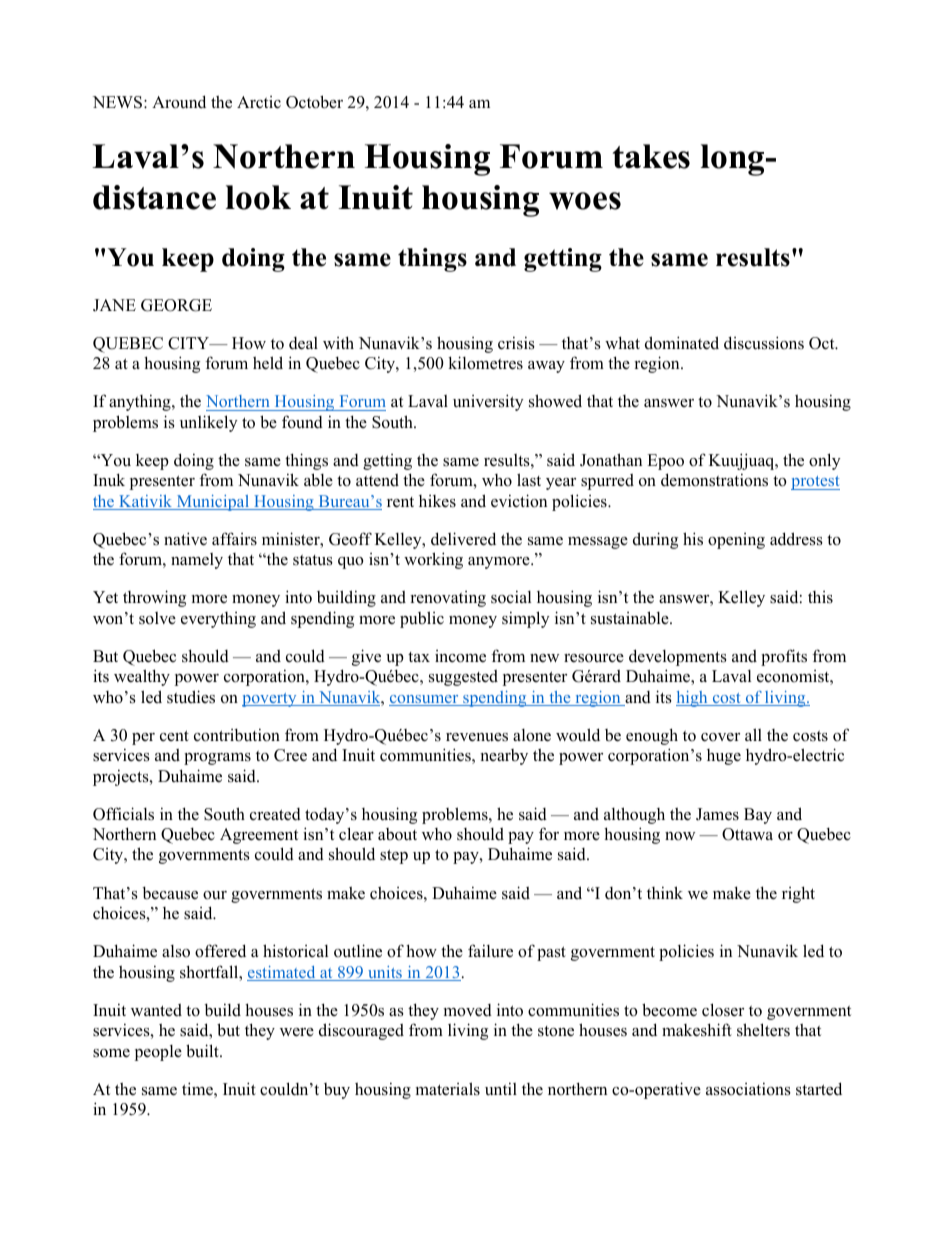  I want to click on takes, so click(651, 156).
